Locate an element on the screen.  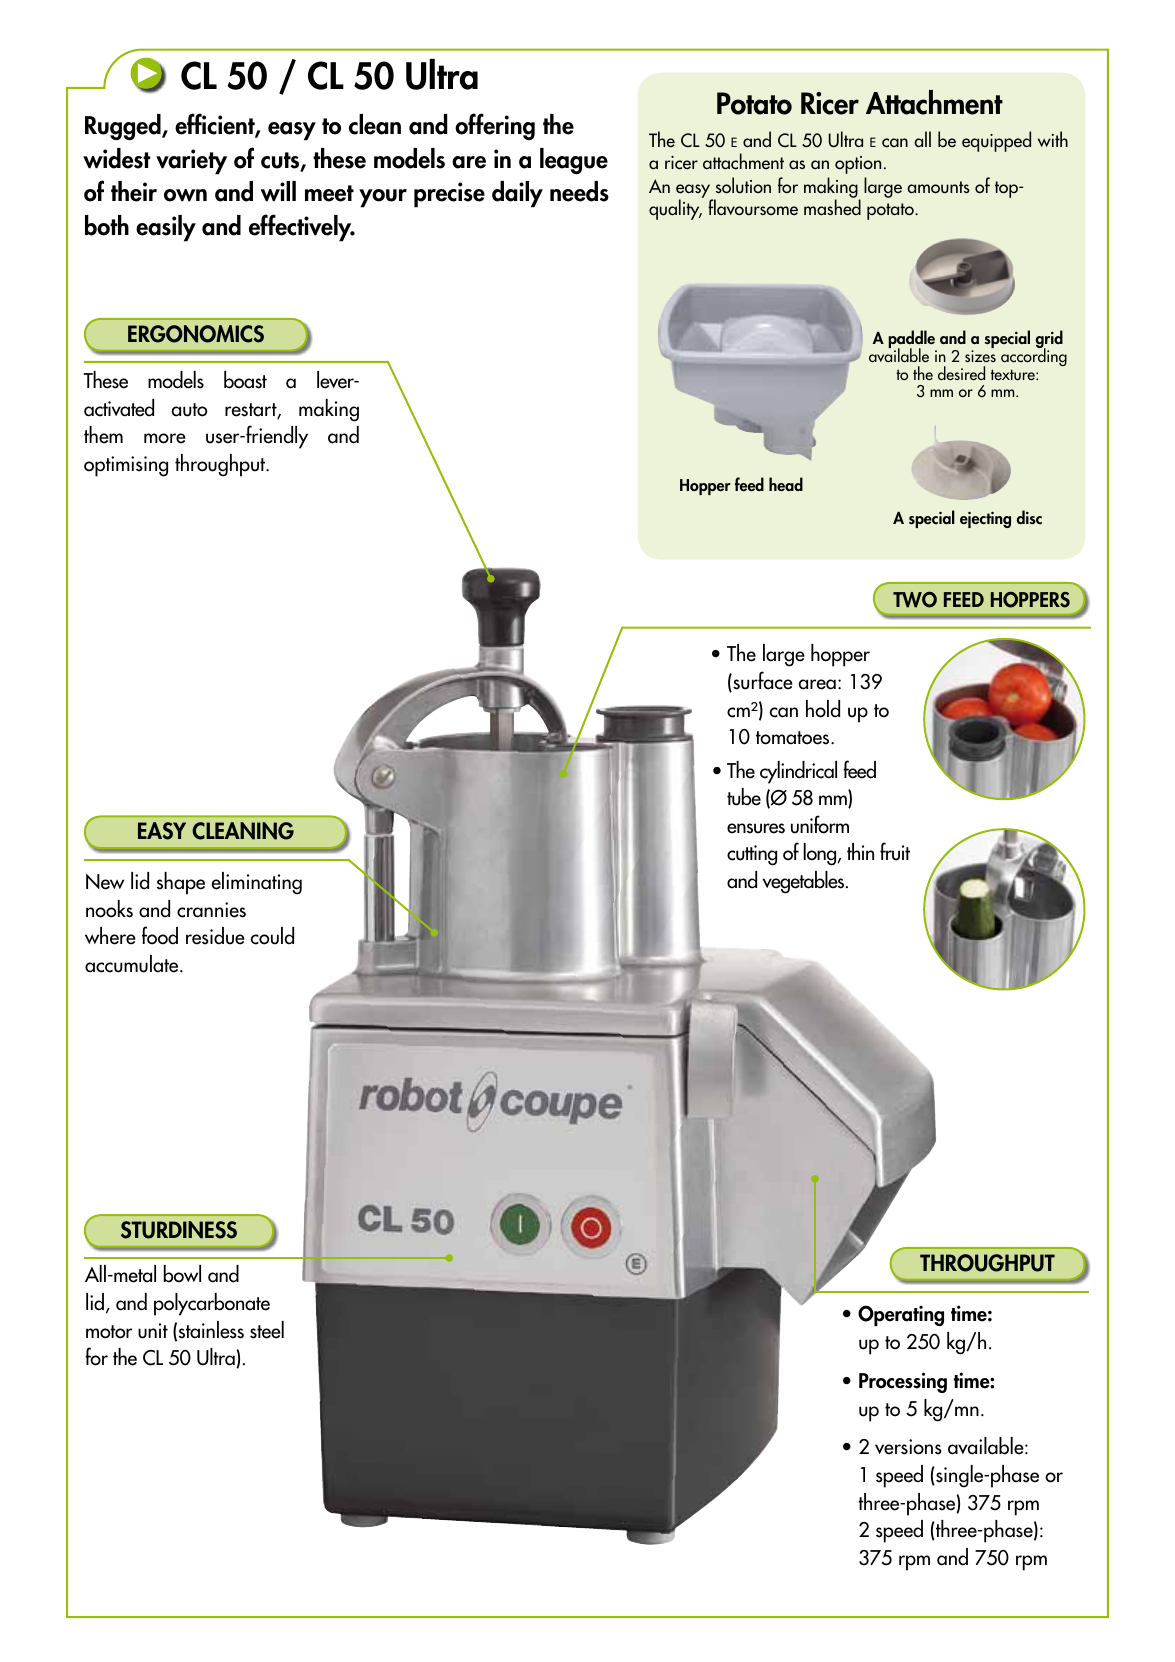
tube is located at coordinates (744, 797).
